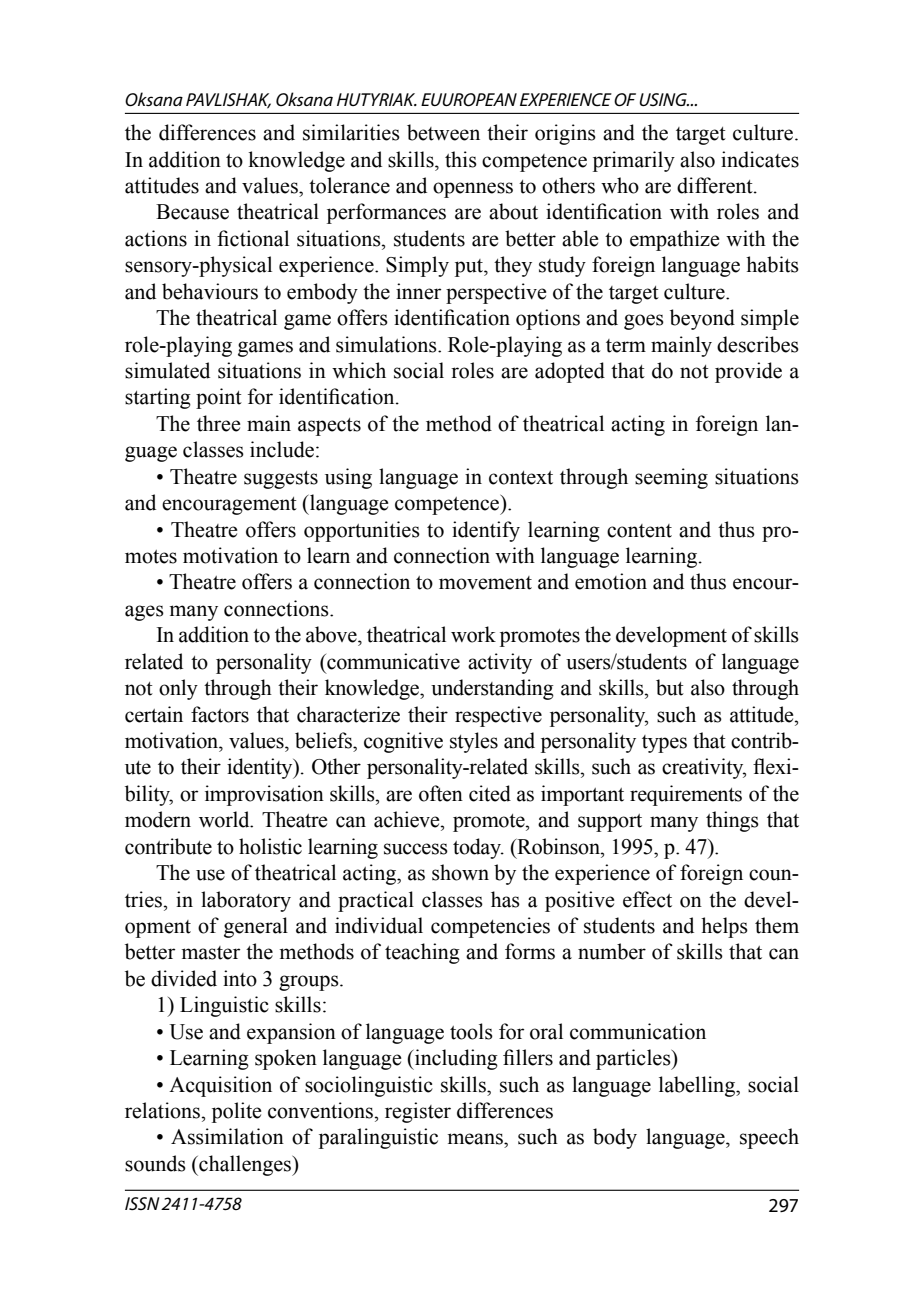  I want to click on work, so click(473, 634).
